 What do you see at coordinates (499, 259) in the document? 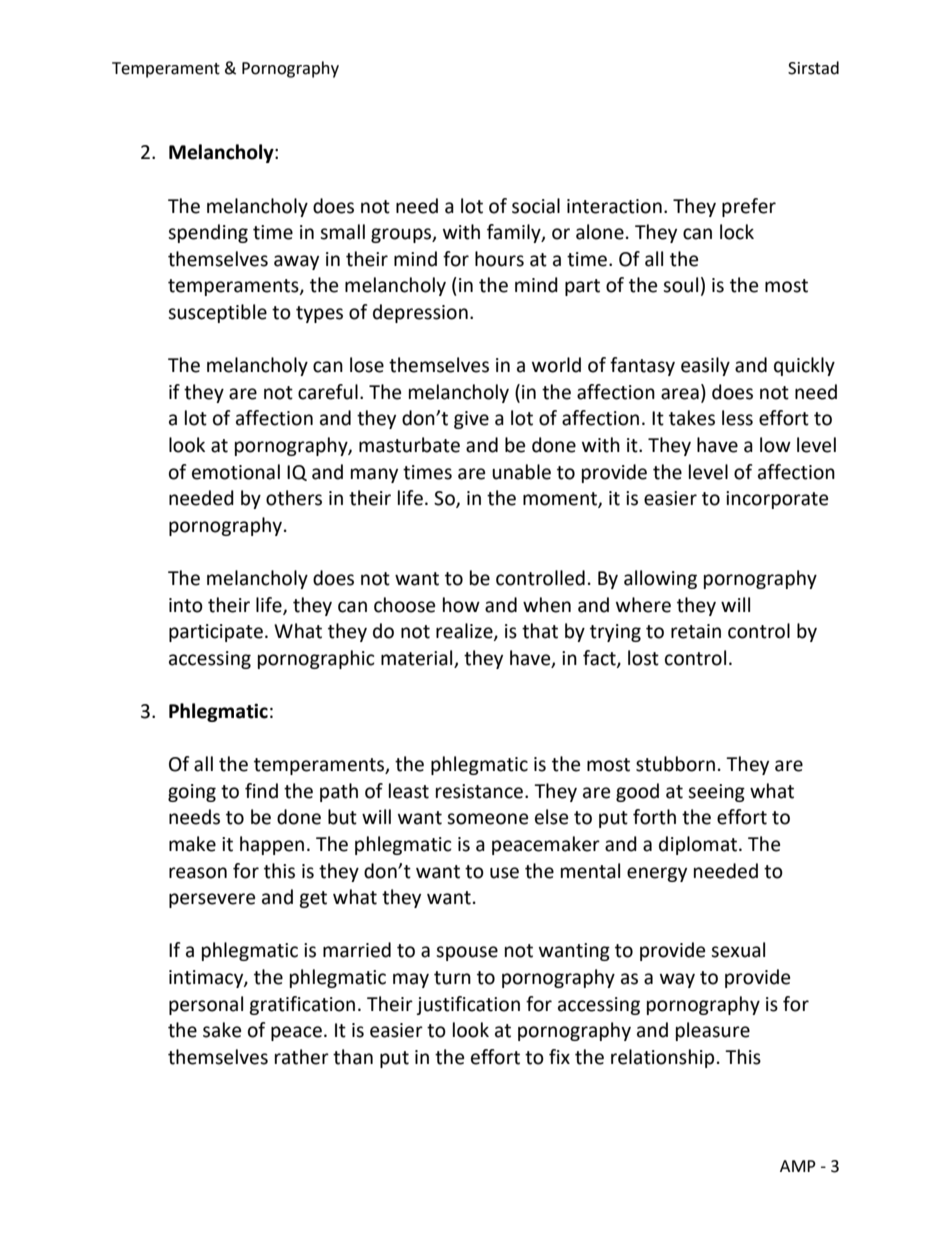
I see `hours` at bounding box center [499, 259].
